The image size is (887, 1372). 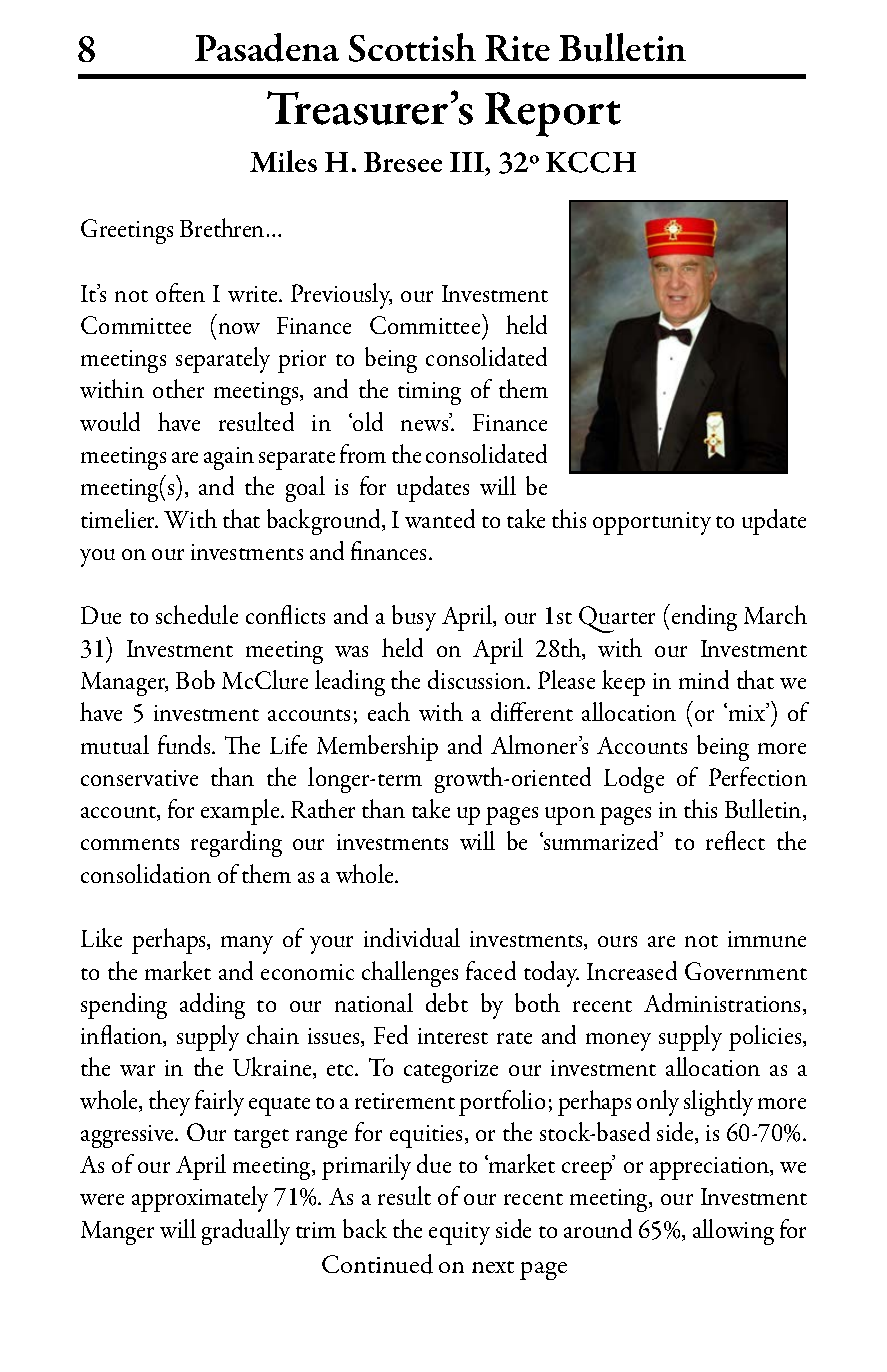 I want to click on equity, so click(x=459, y=1233).
